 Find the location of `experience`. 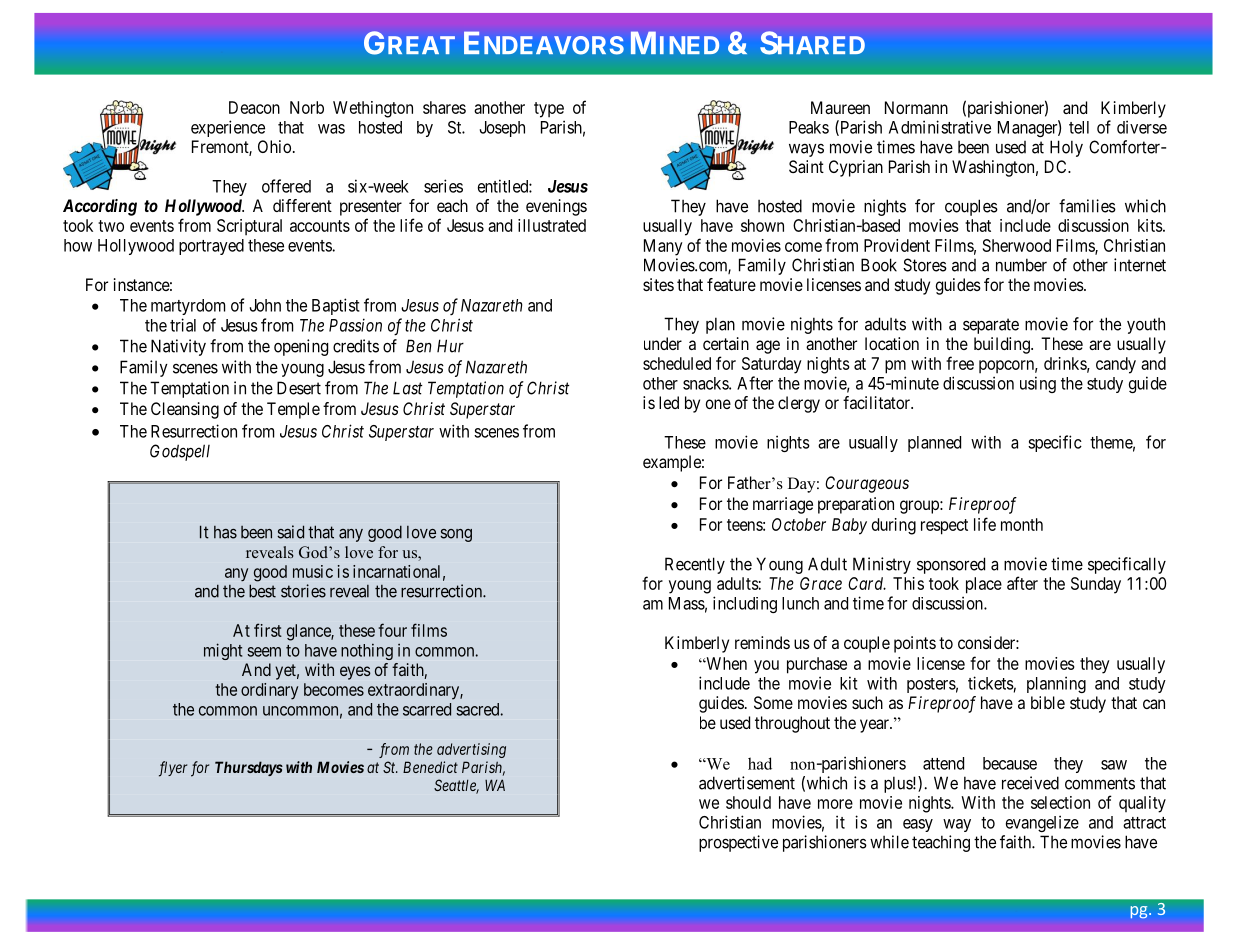

experience is located at coordinates (228, 128).
